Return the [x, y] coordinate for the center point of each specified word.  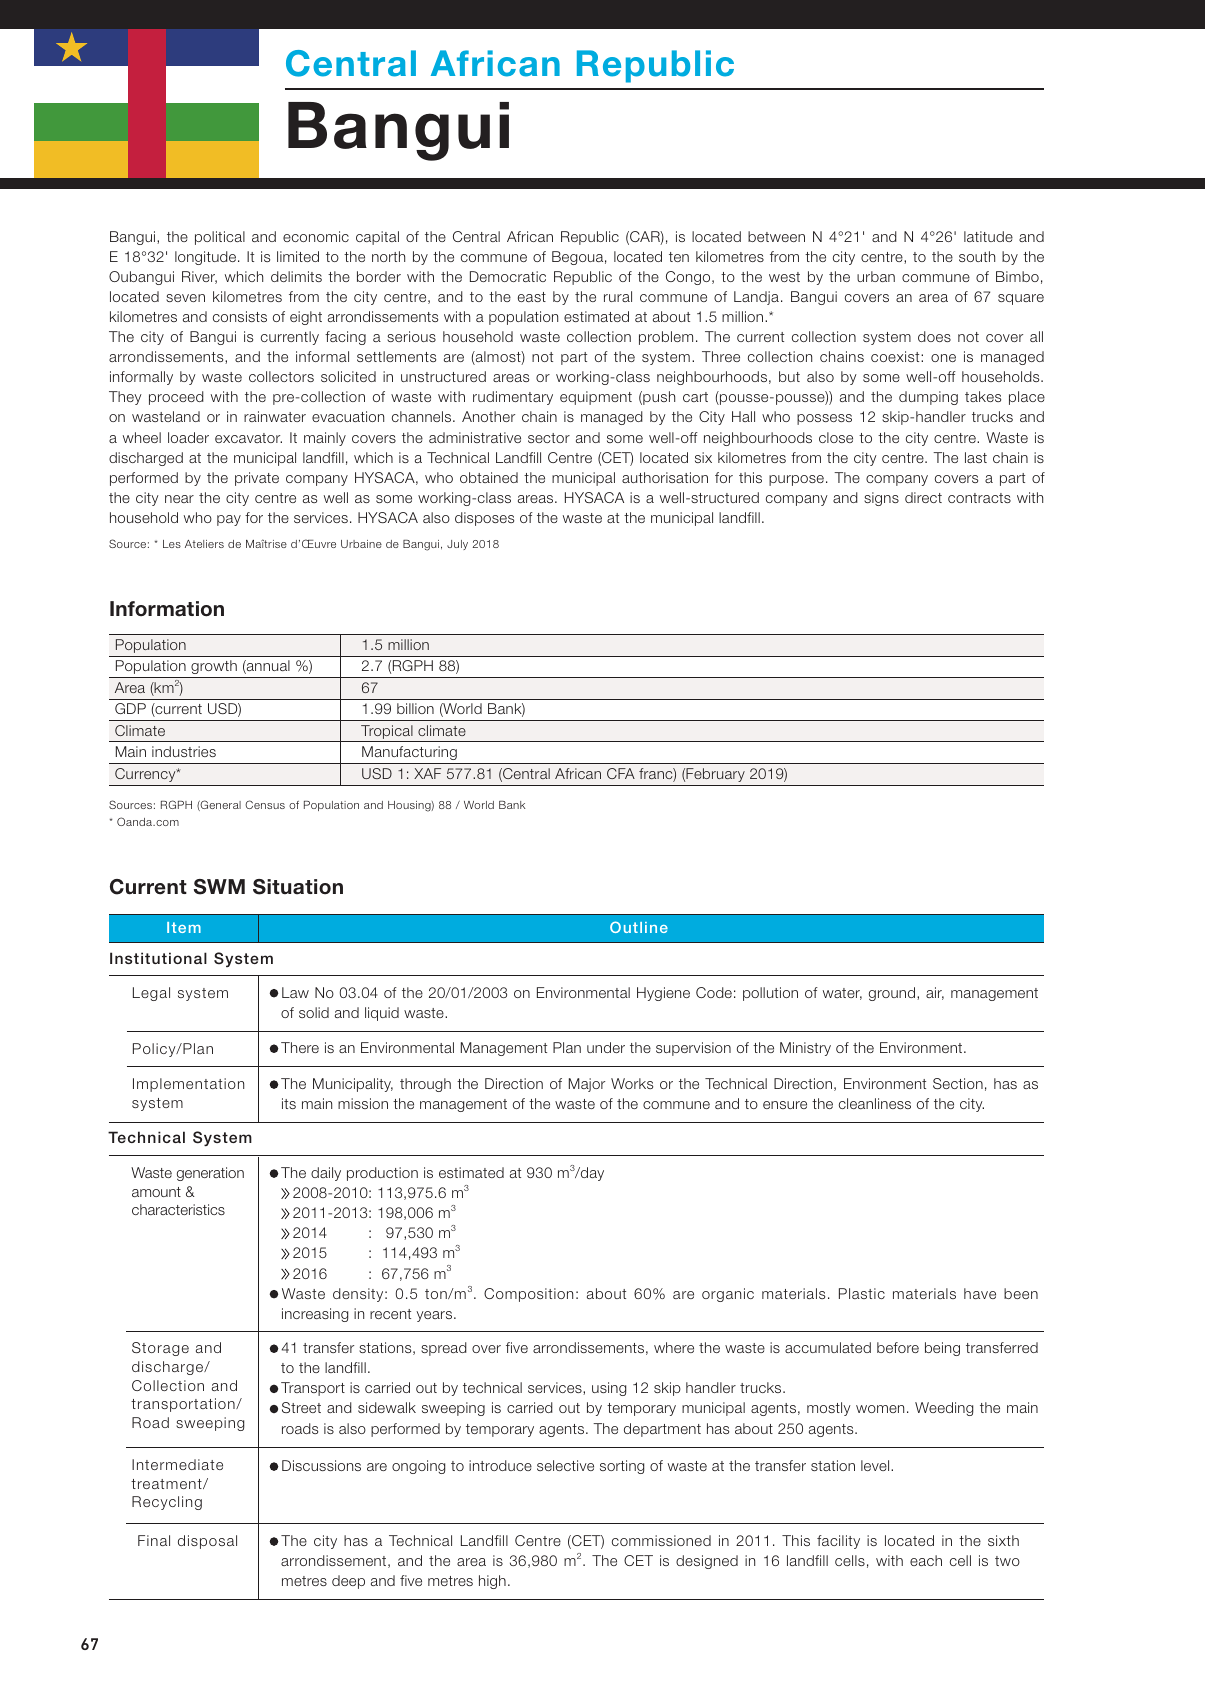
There [300, 1047]
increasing [315, 1315]
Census [265, 804]
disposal [207, 1542]
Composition [528, 1295]
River [199, 277]
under [606, 1047]
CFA [621, 773]
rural [618, 296]
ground [893, 994]
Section [958, 1083]
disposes [484, 519]
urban [876, 276]
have [980, 1293]
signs [881, 499]
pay [229, 520]
